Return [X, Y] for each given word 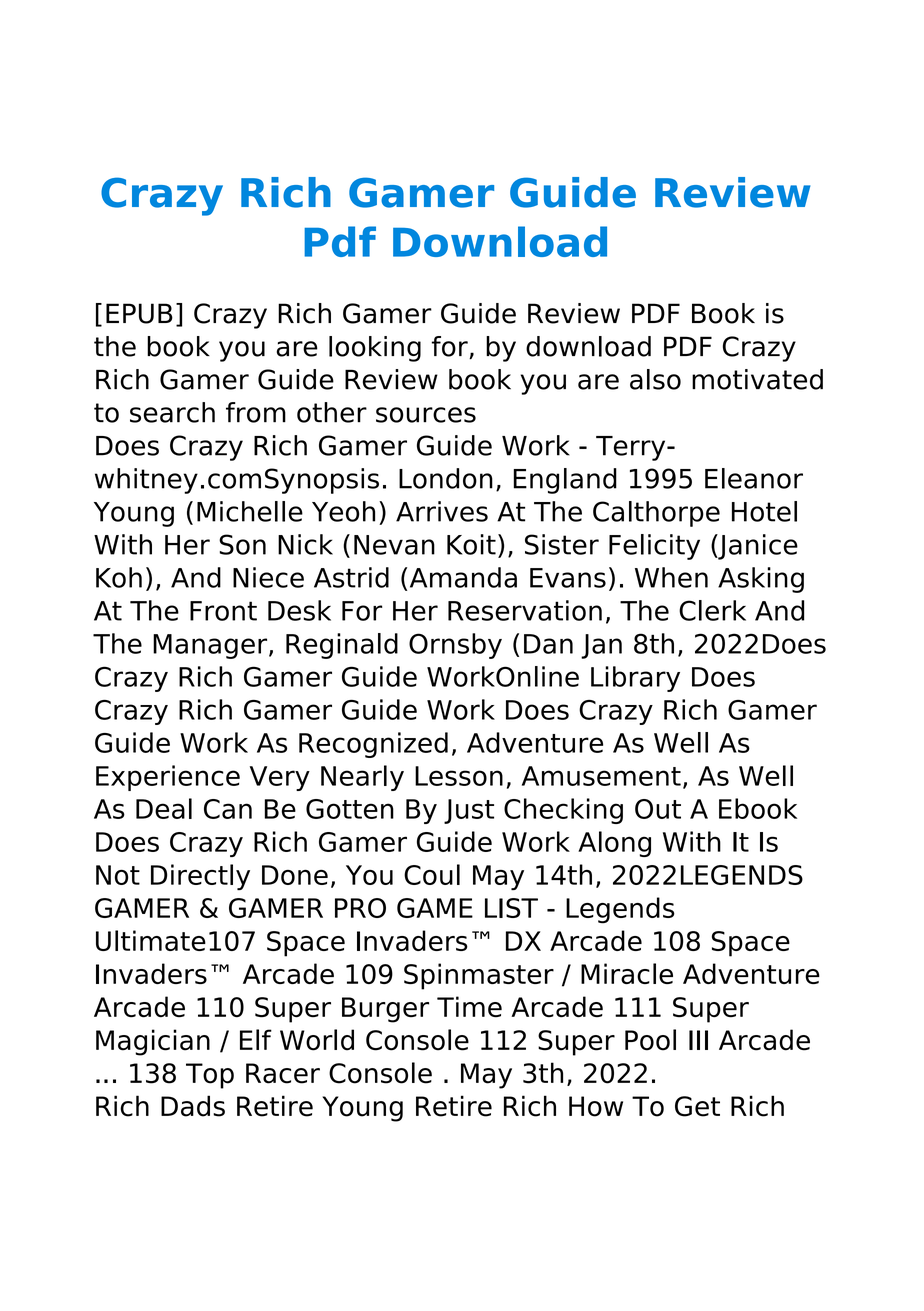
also [655, 379]
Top [210, 1076]
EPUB [139, 313]
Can [228, 809]
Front [223, 611]
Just [469, 811]
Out [658, 809]
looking [375, 349]
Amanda [463, 577]
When [671, 577]
